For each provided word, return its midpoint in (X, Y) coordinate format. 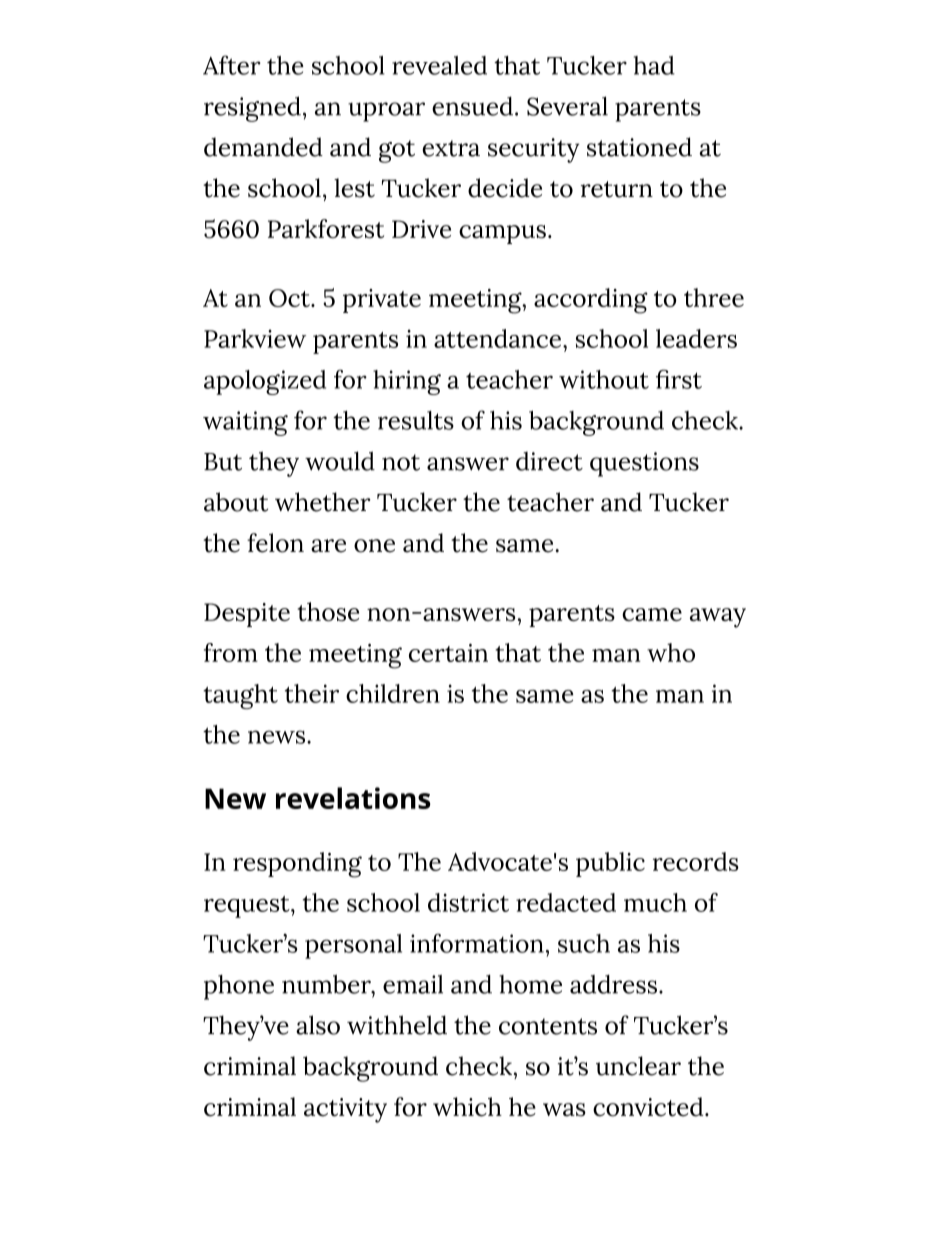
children (393, 693)
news (278, 737)
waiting (245, 423)
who (671, 652)
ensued (472, 106)
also (318, 1025)
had (654, 65)
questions (644, 464)
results (416, 420)
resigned (252, 109)
